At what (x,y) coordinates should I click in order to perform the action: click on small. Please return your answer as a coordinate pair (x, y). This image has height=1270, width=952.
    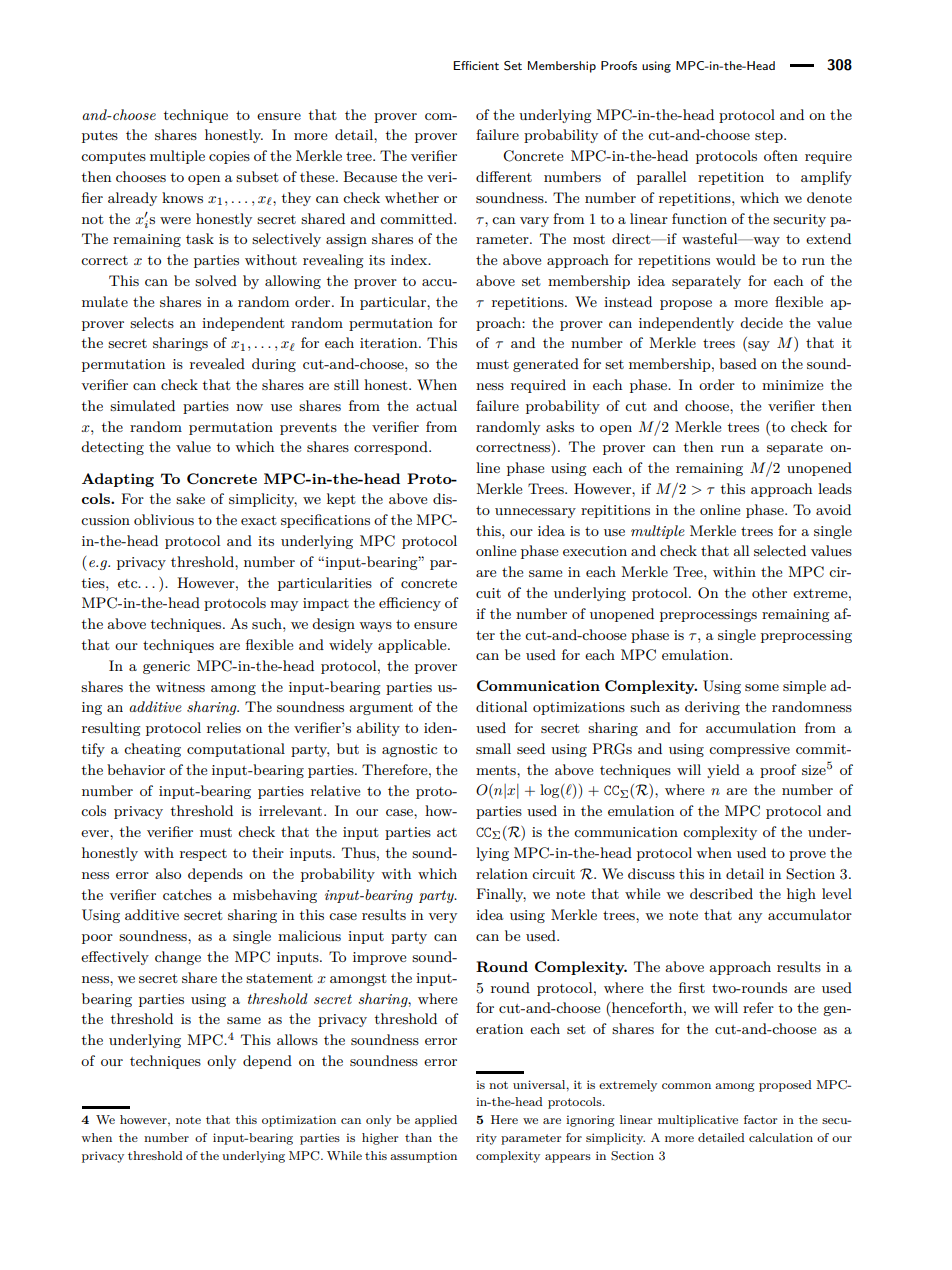
    Looking at the image, I should click on (493, 748).
